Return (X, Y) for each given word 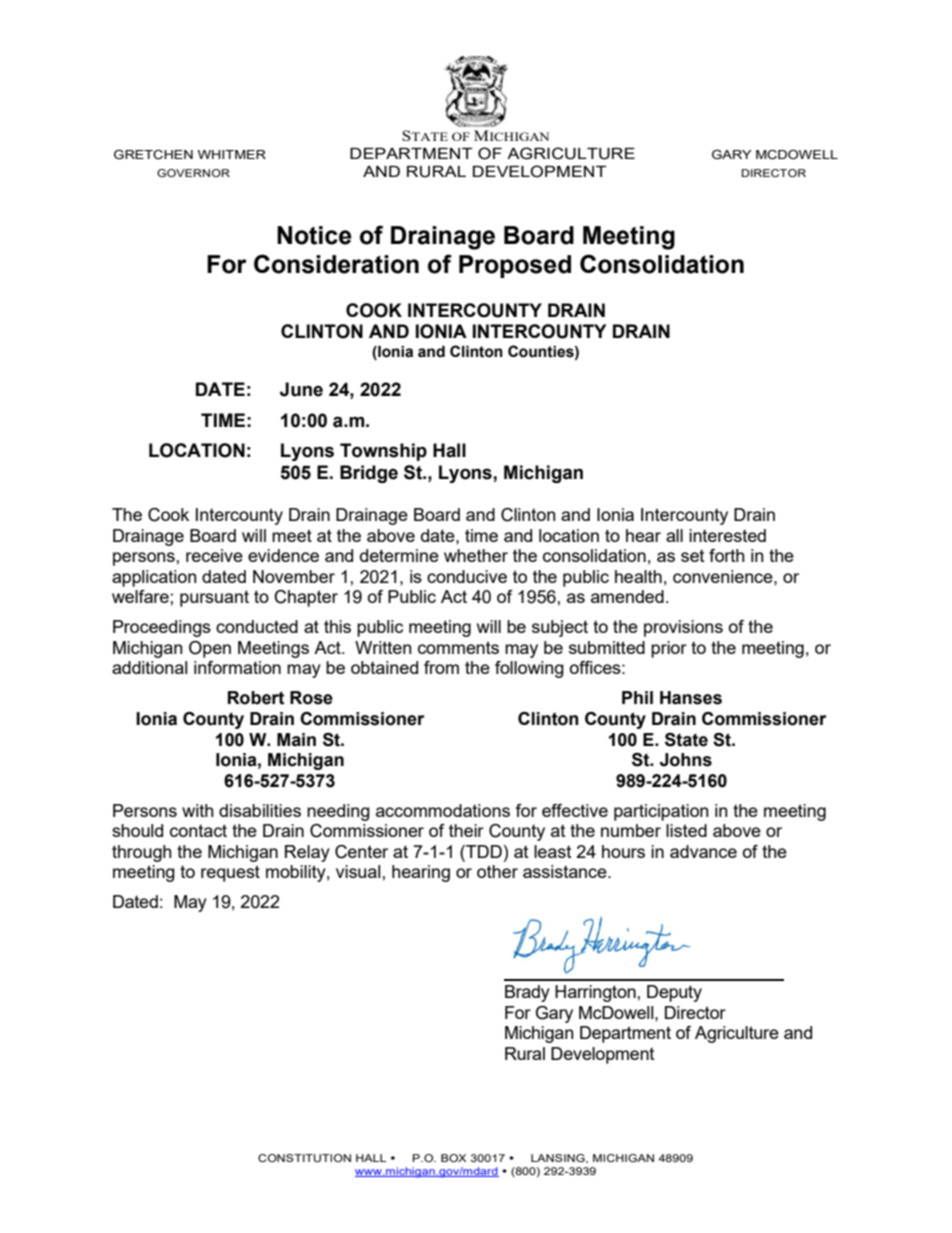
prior (669, 649)
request (230, 873)
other (497, 871)
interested (727, 535)
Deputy (674, 993)
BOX (453, 1158)
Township (383, 452)
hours (623, 851)
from (441, 667)
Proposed (515, 266)
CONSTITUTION (304, 1158)
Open (210, 649)
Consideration (336, 264)
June (301, 389)
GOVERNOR (193, 173)
